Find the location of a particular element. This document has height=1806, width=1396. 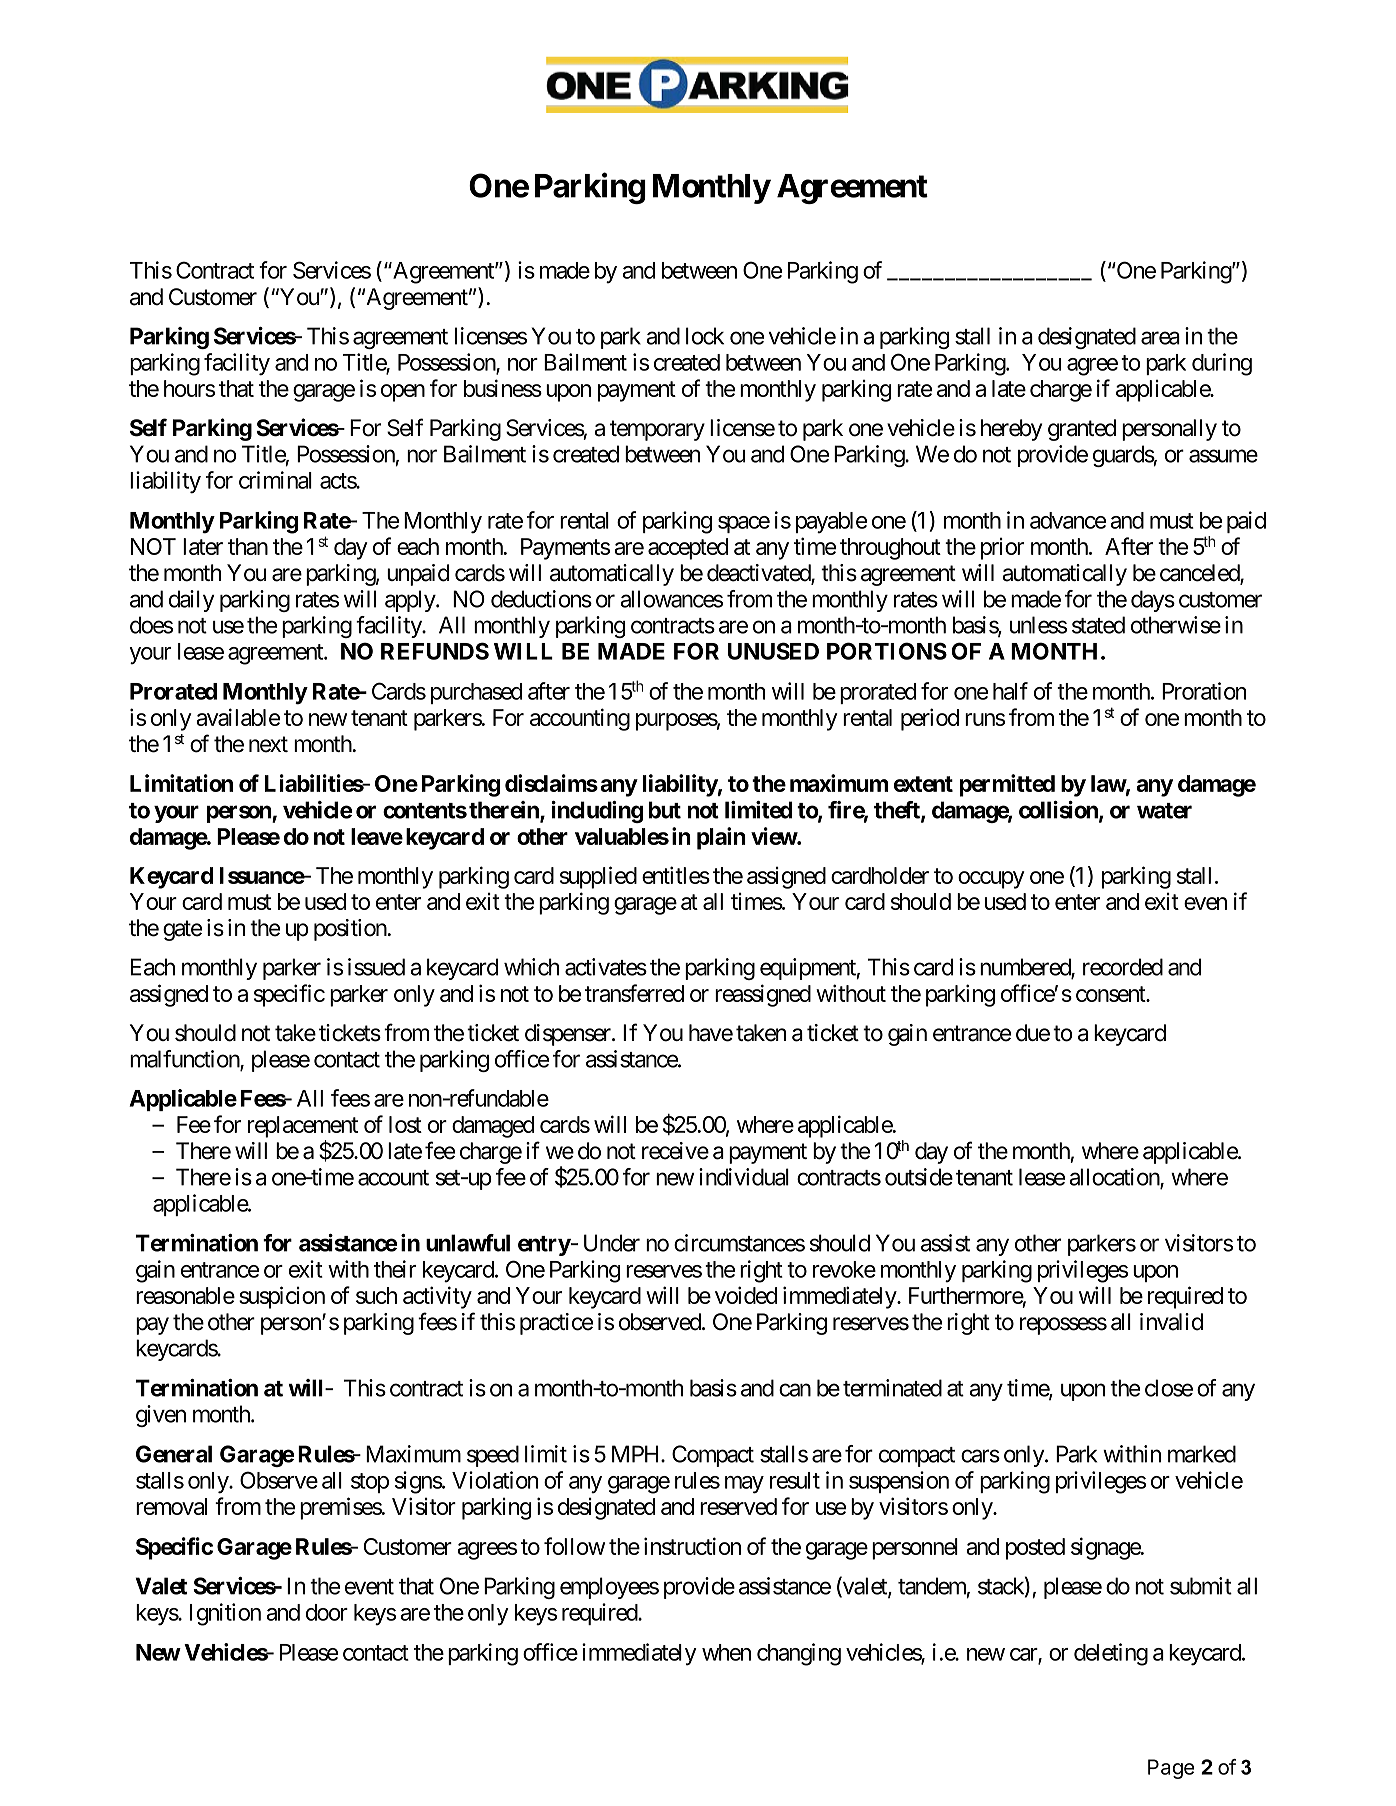

granted is located at coordinates (1082, 430).
